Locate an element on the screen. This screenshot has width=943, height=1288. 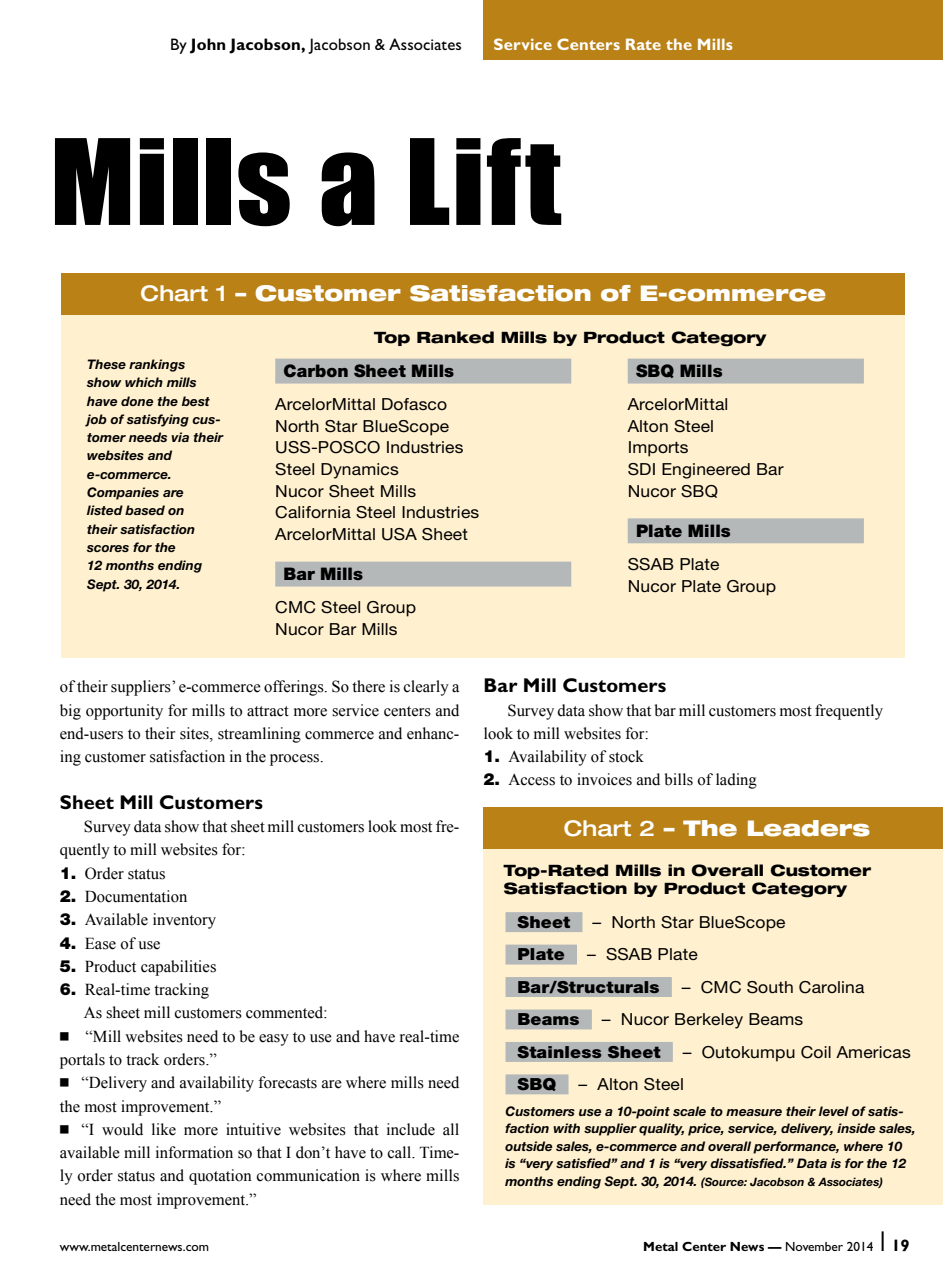
John is located at coordinates (207, 46).
